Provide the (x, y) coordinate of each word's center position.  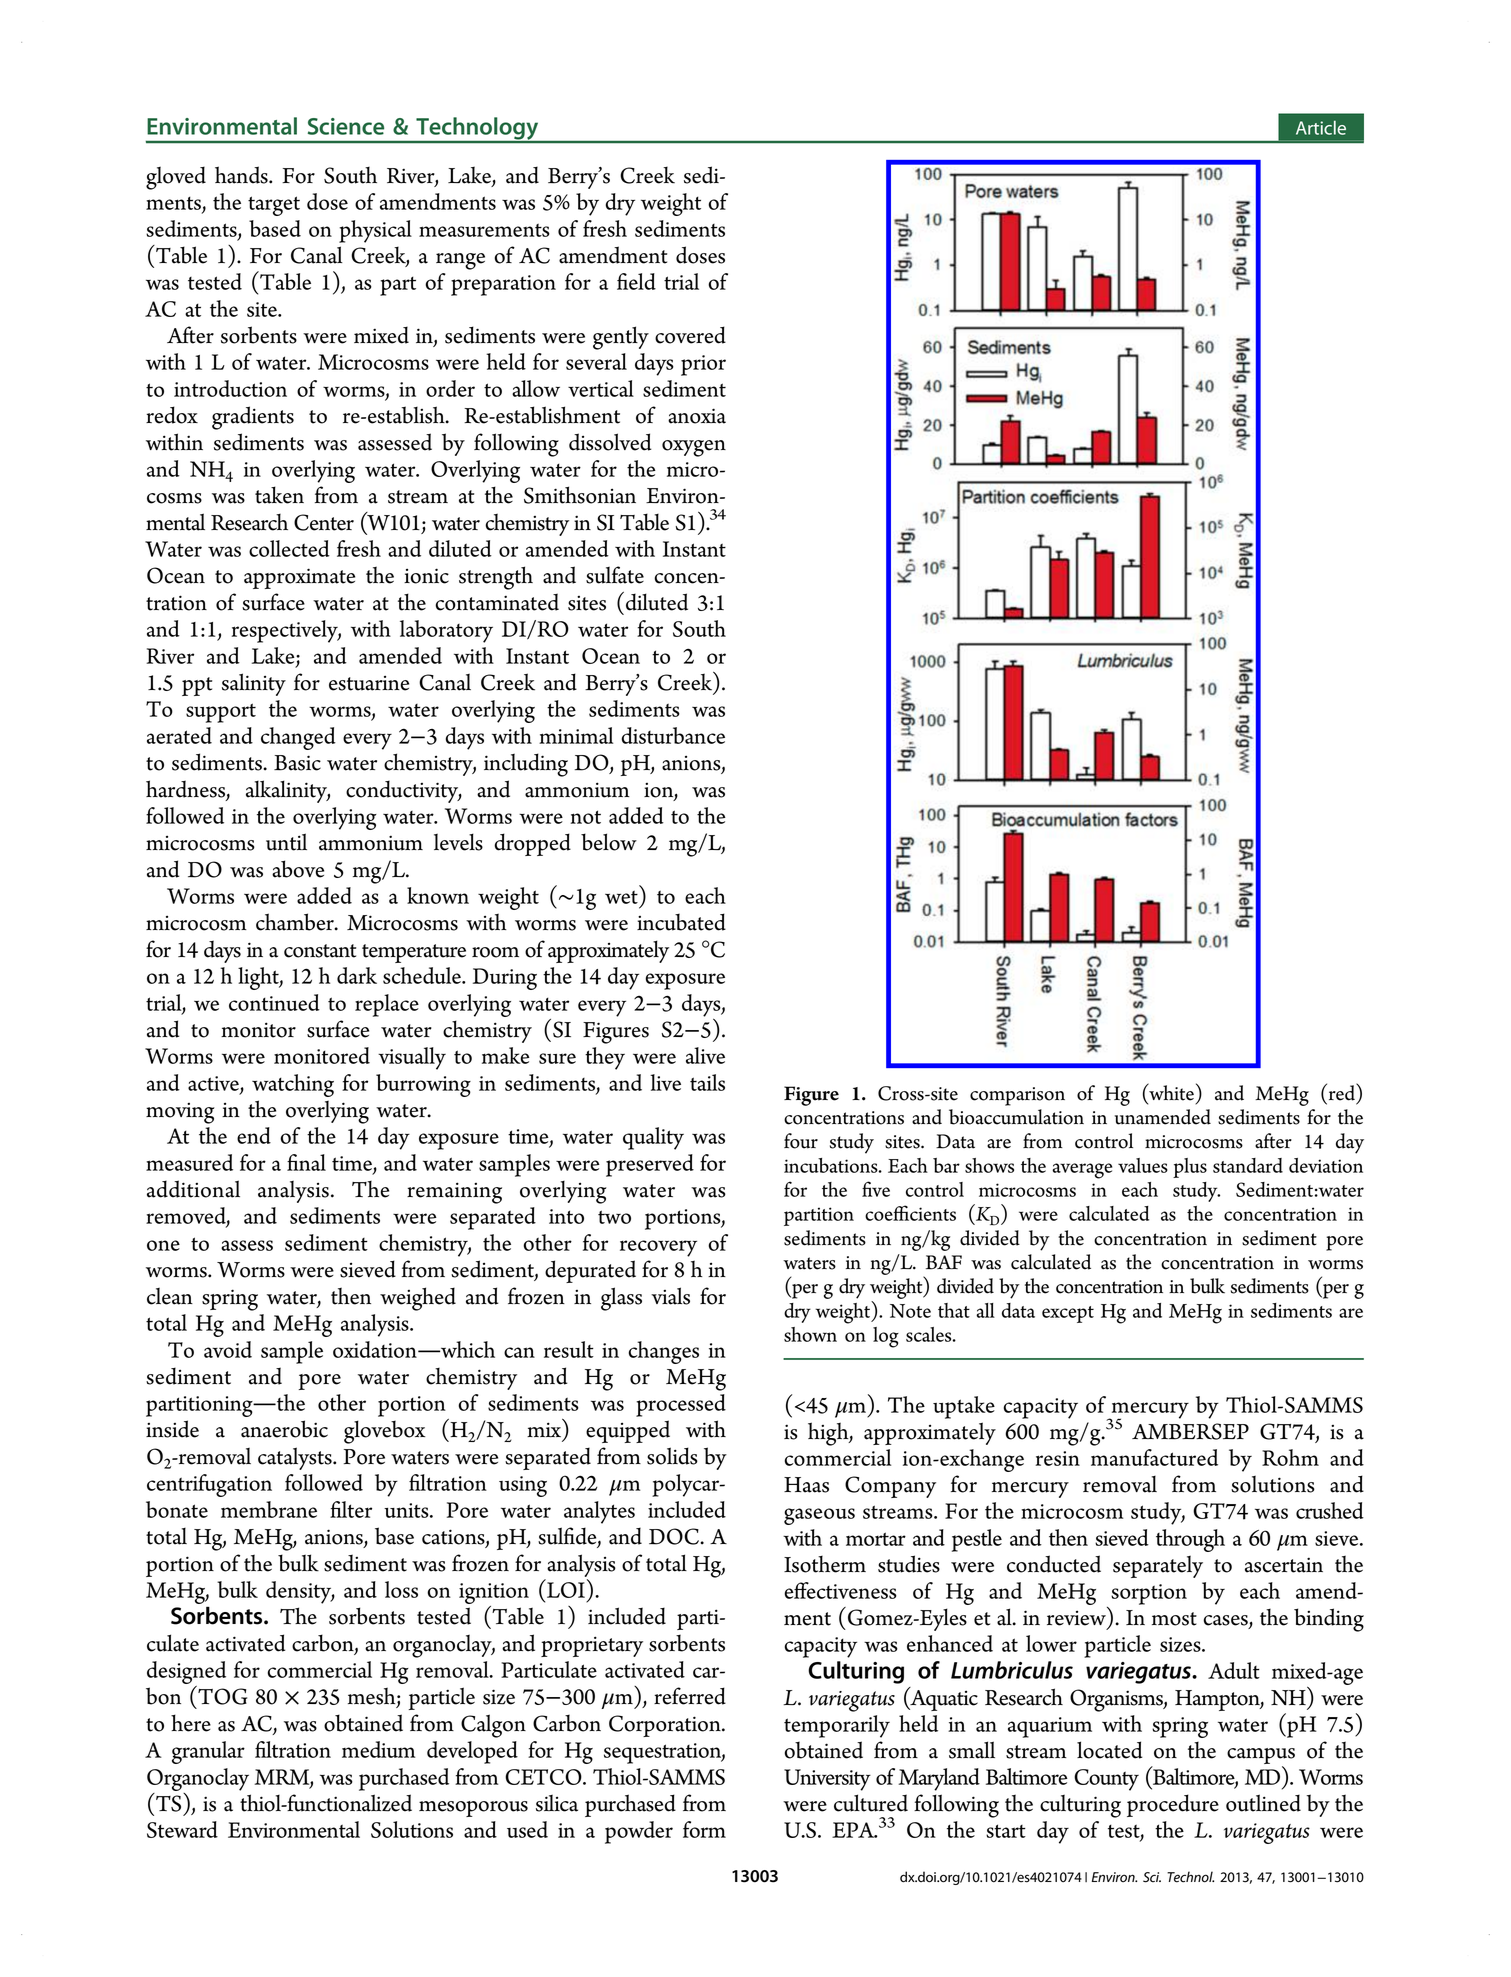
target (274, 206)
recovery (658, 1248)
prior (703, 365)
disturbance (673, 735)
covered (690, 335)
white (1170, 1092)
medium (378, 1749)
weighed (418, 1299)
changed (298, 738)
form (704, 1829)
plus (1190, 1168)
